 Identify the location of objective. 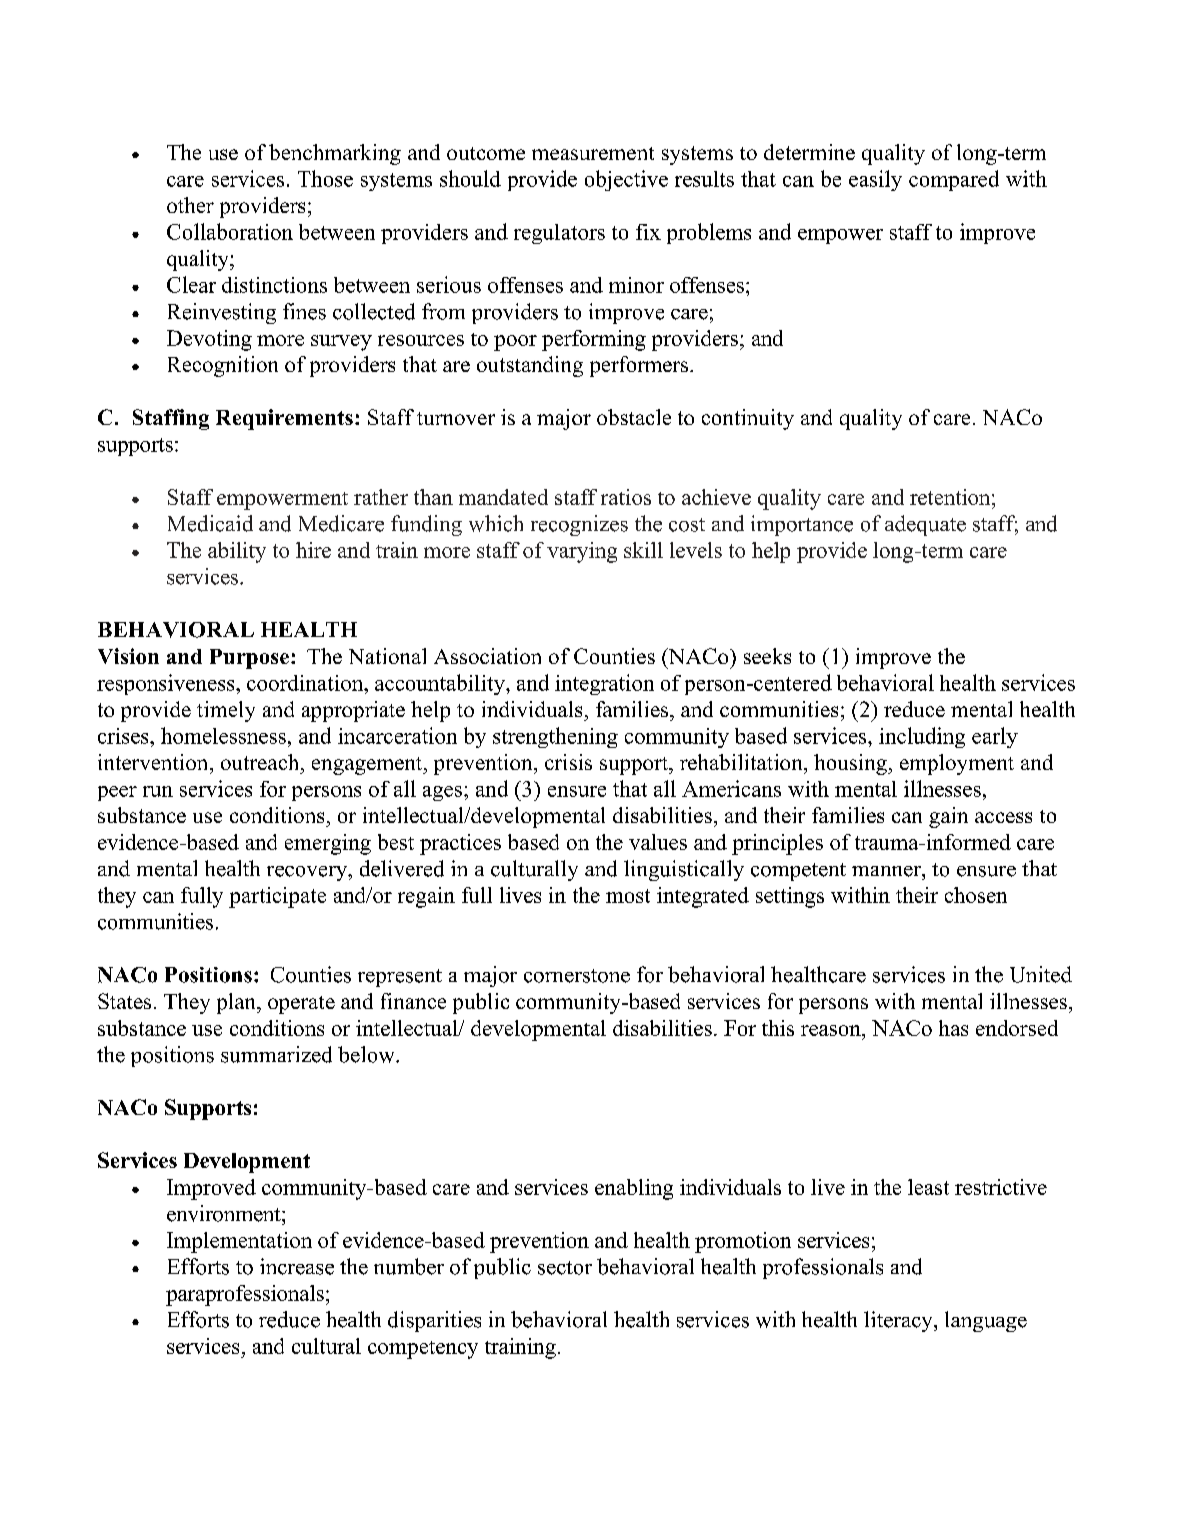
(626, 180).
